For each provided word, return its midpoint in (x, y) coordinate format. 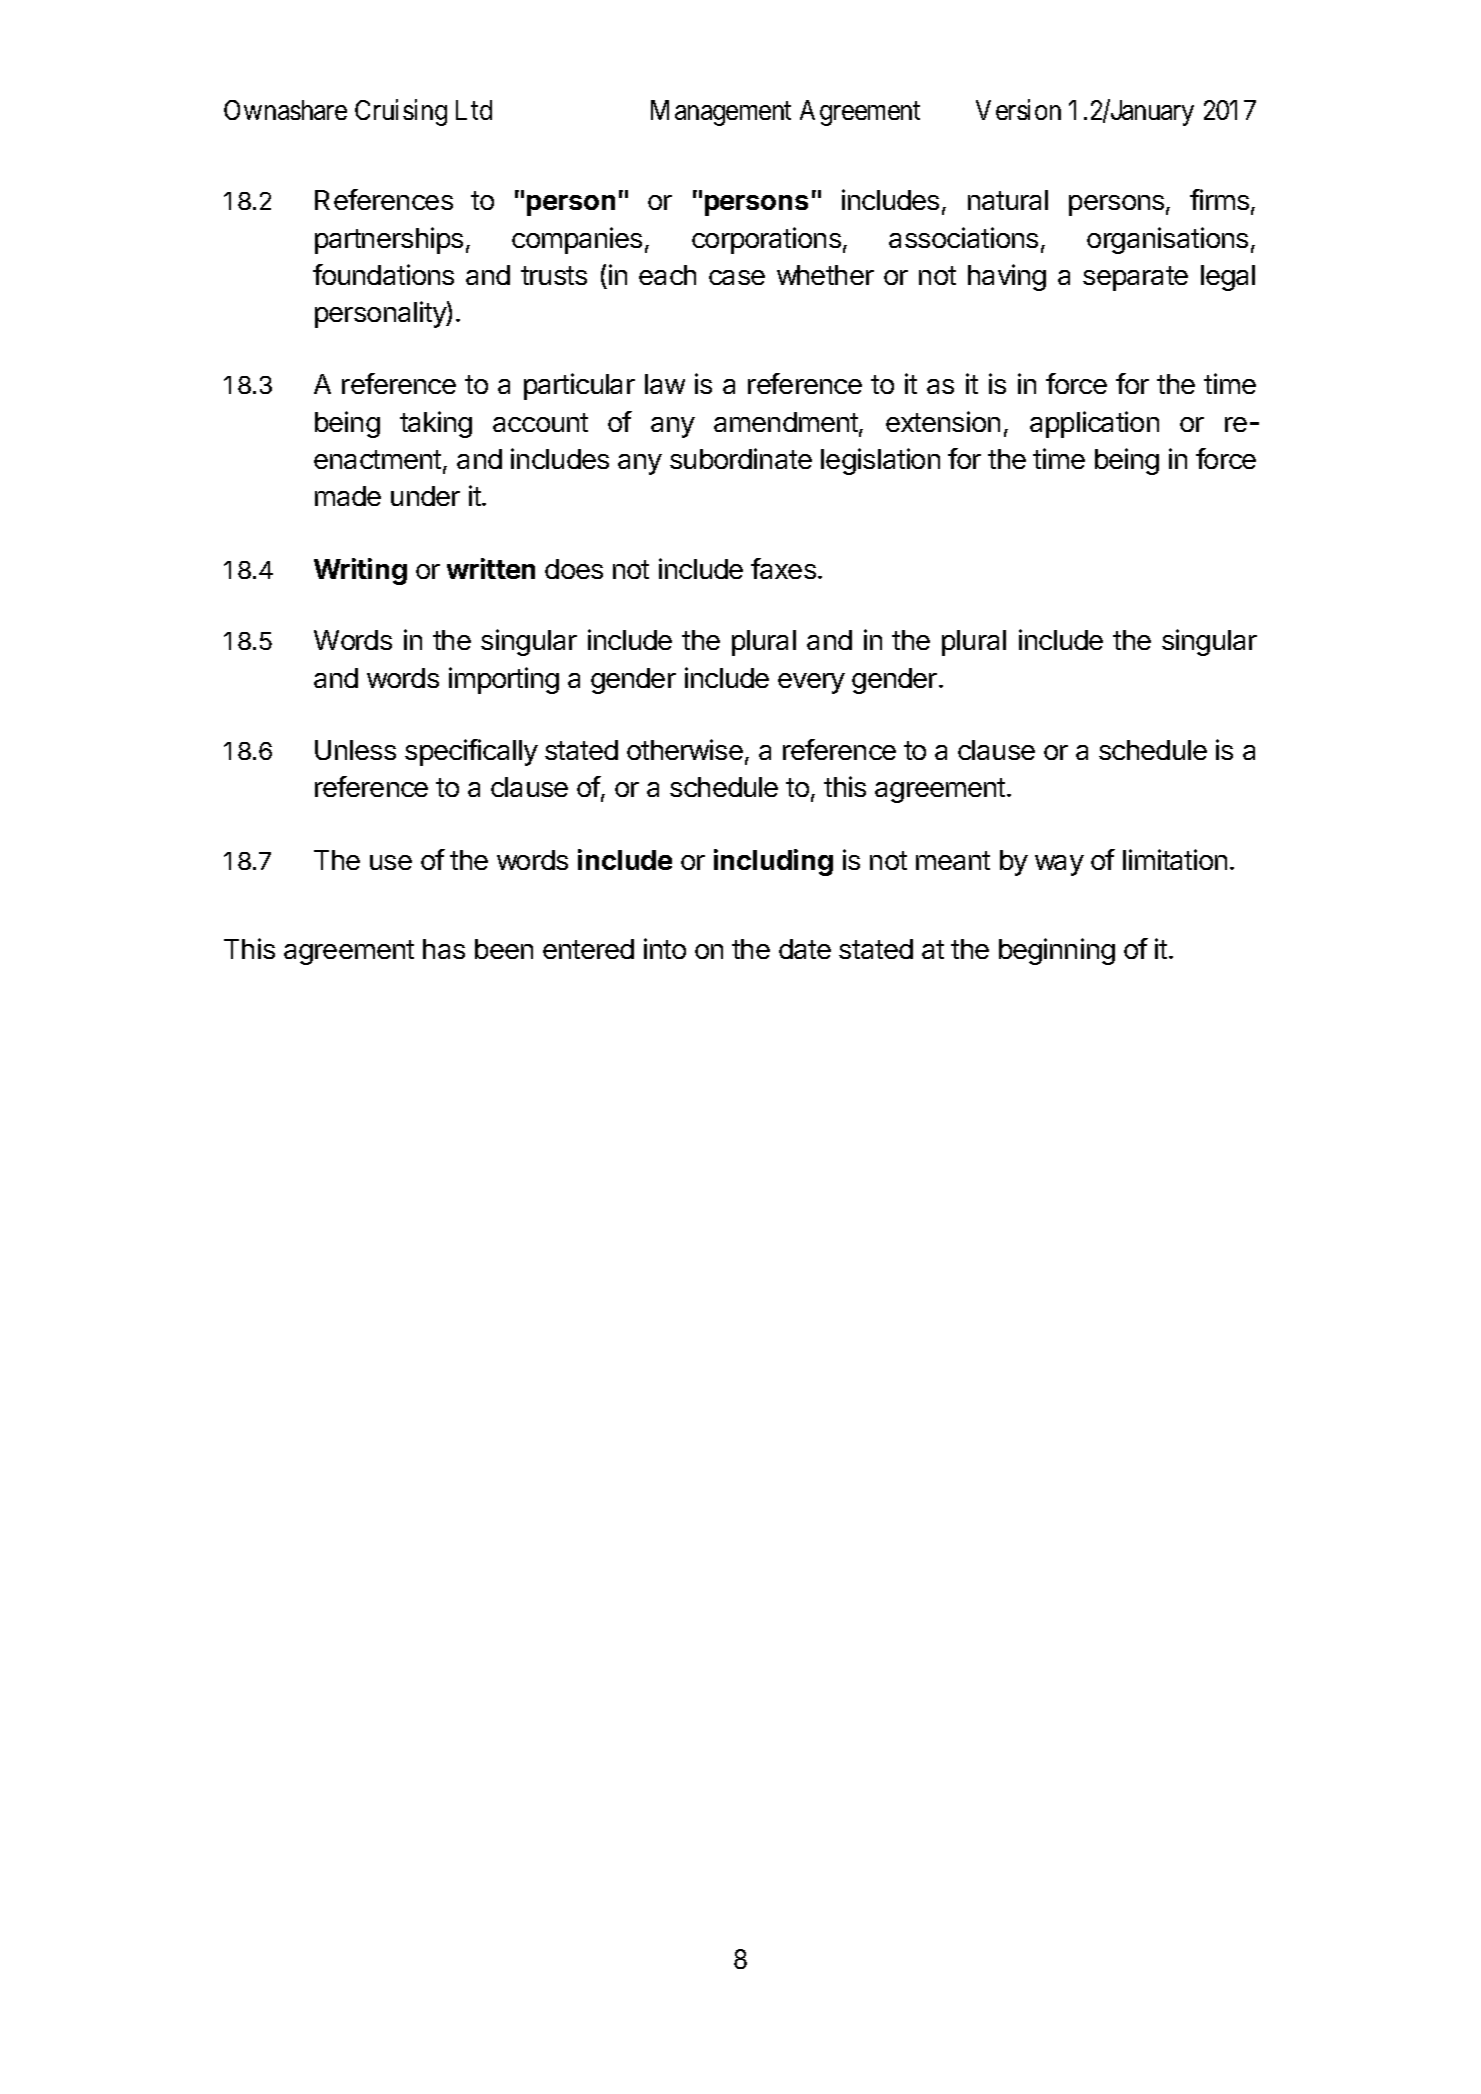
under (425, 496)
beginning (1057, 951)
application (1094, 424)
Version (1018, 110)
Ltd (474, 110)
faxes (783, 568)
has (444, 949)
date (805, 949)
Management (721, 113)
